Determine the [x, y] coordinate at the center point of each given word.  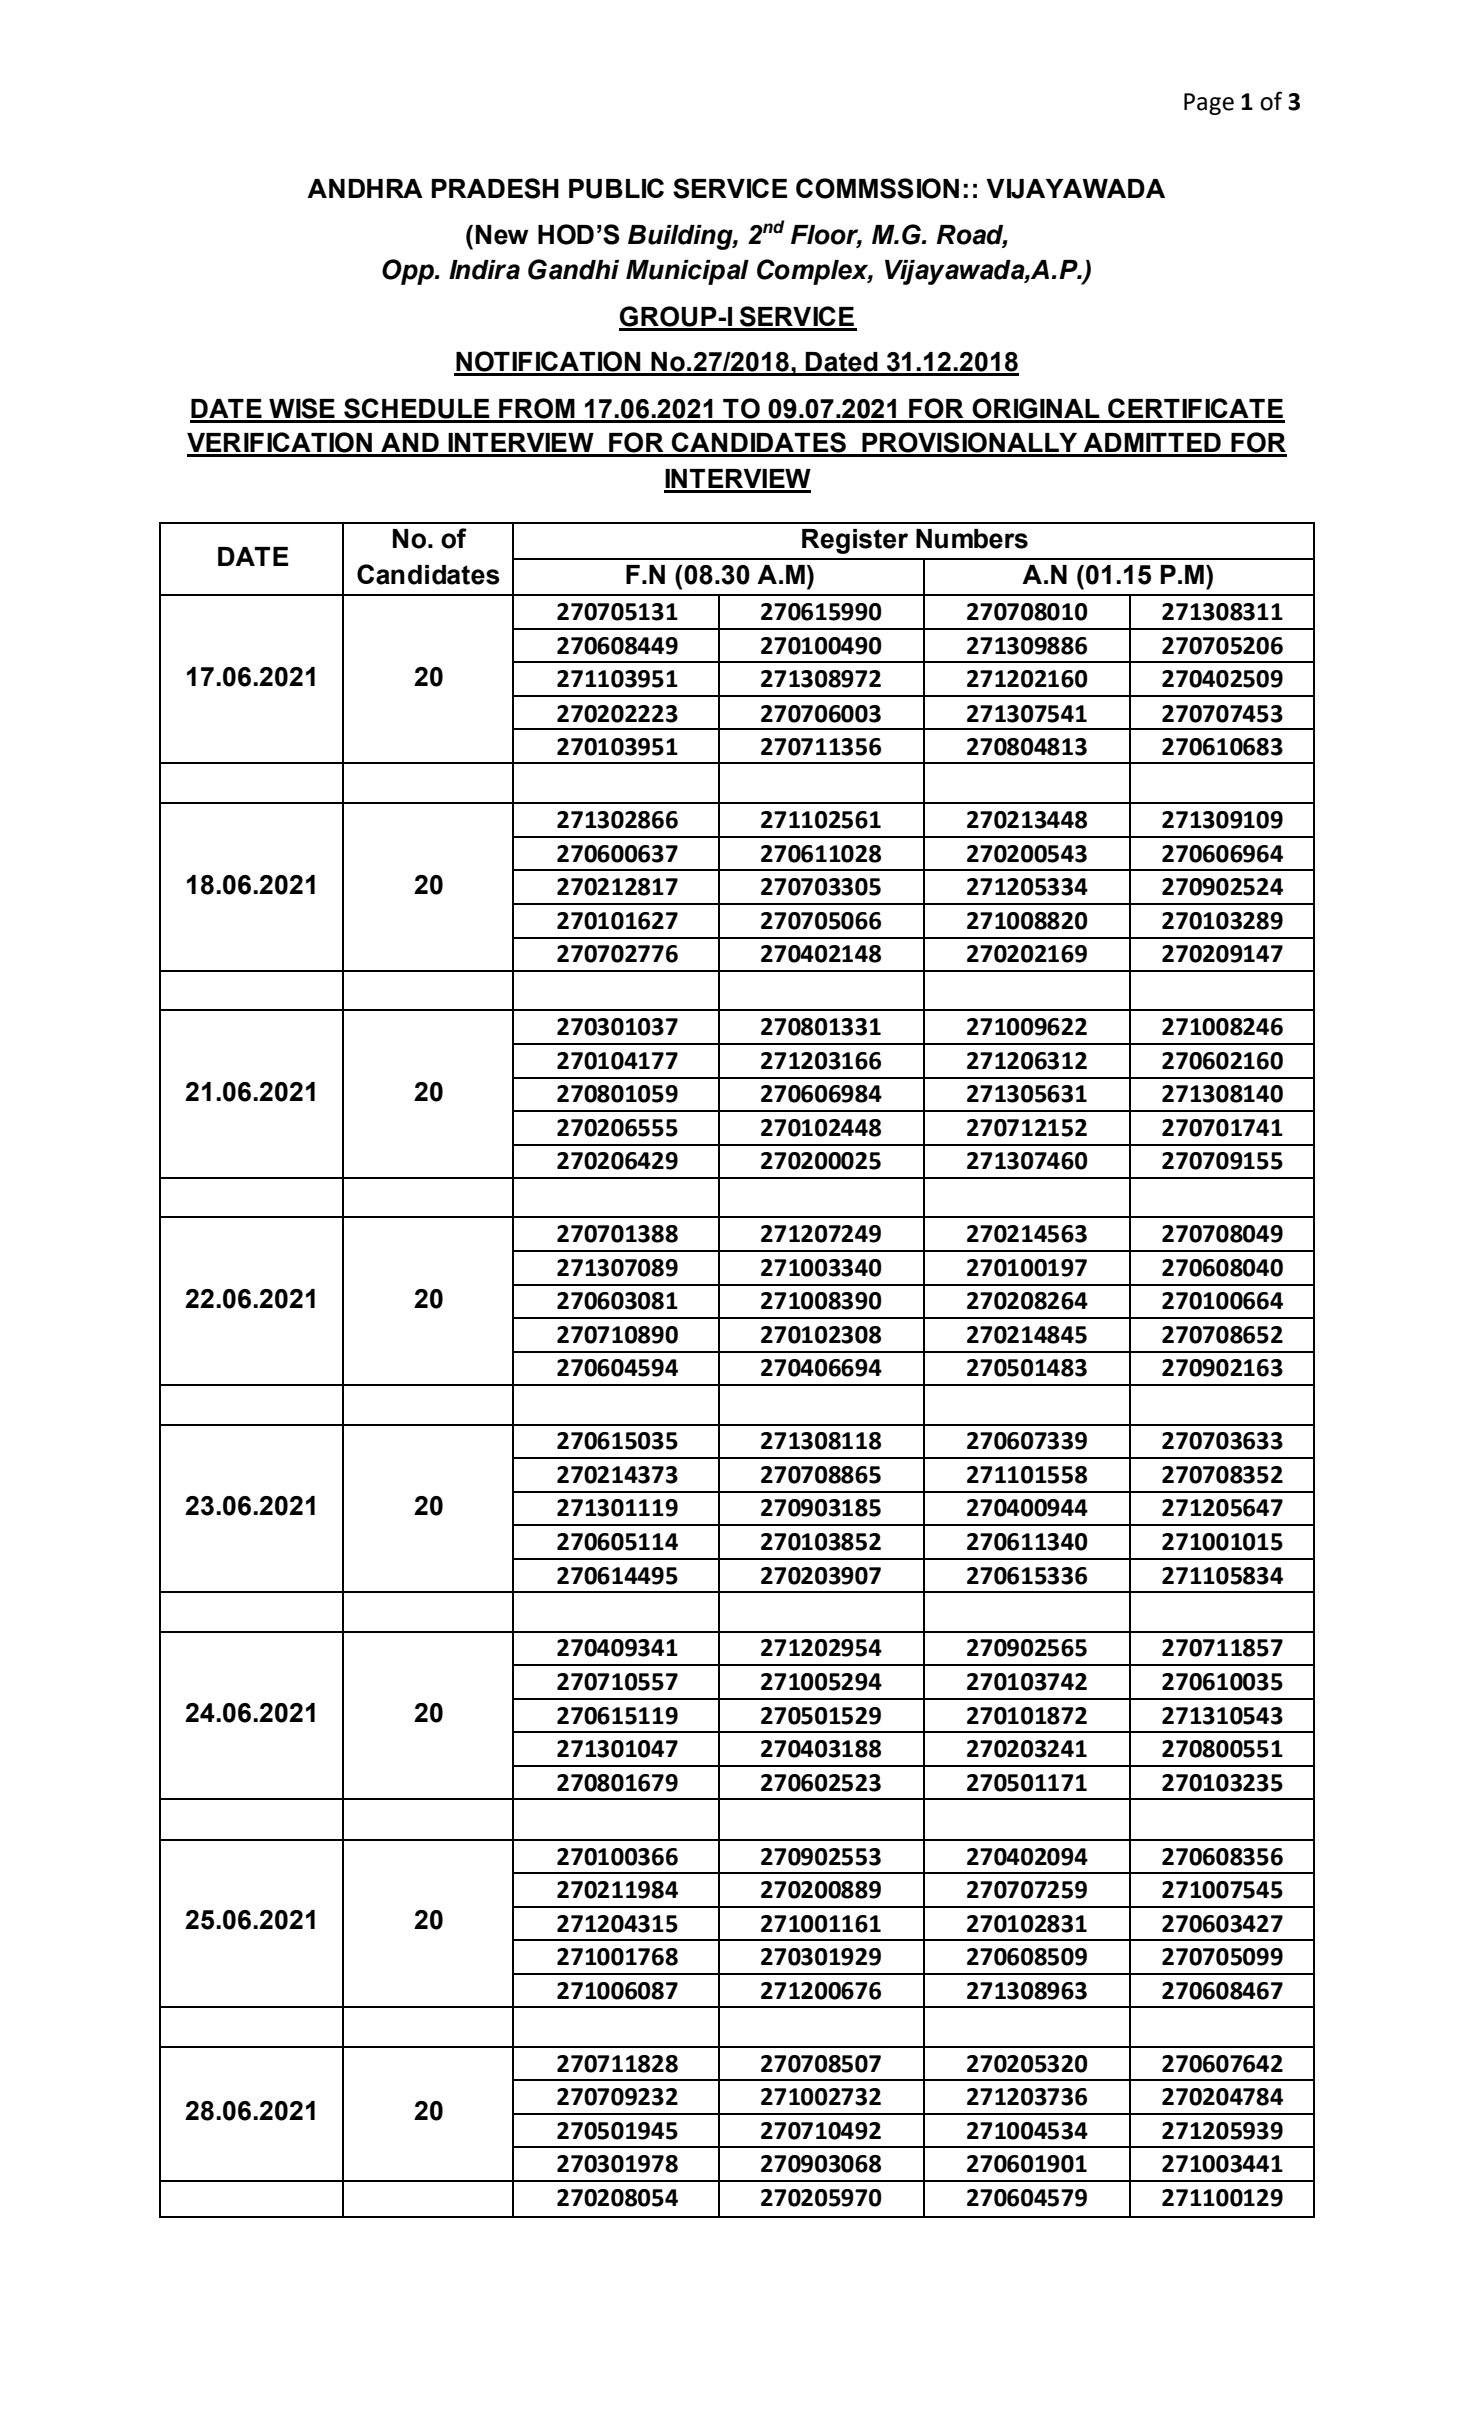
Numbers [972, 539]
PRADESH [495, 188]
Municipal [687, 272]
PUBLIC [616, 188]
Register [855, 541]
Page [1209, 104]
